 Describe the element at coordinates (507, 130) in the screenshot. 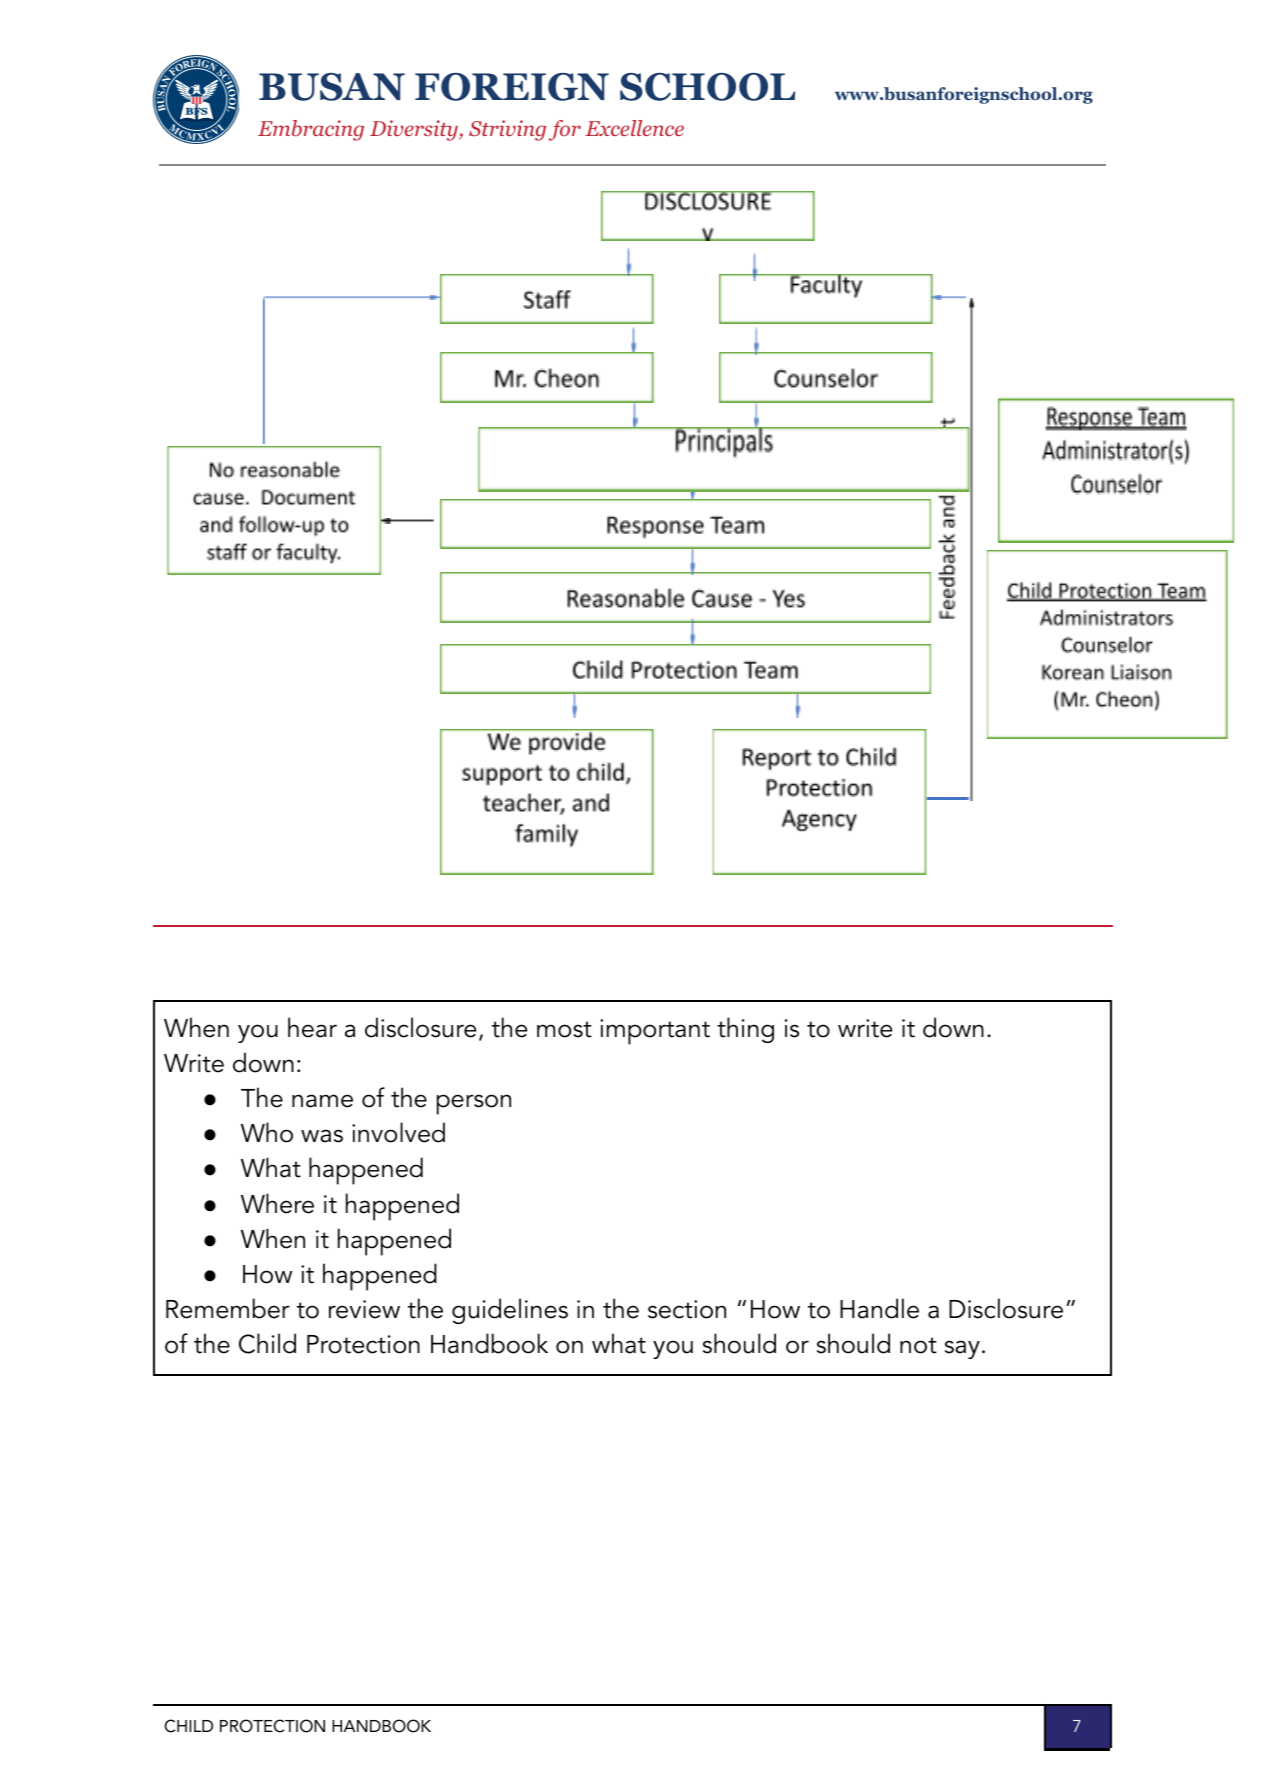

I see `Striving` at that location.
